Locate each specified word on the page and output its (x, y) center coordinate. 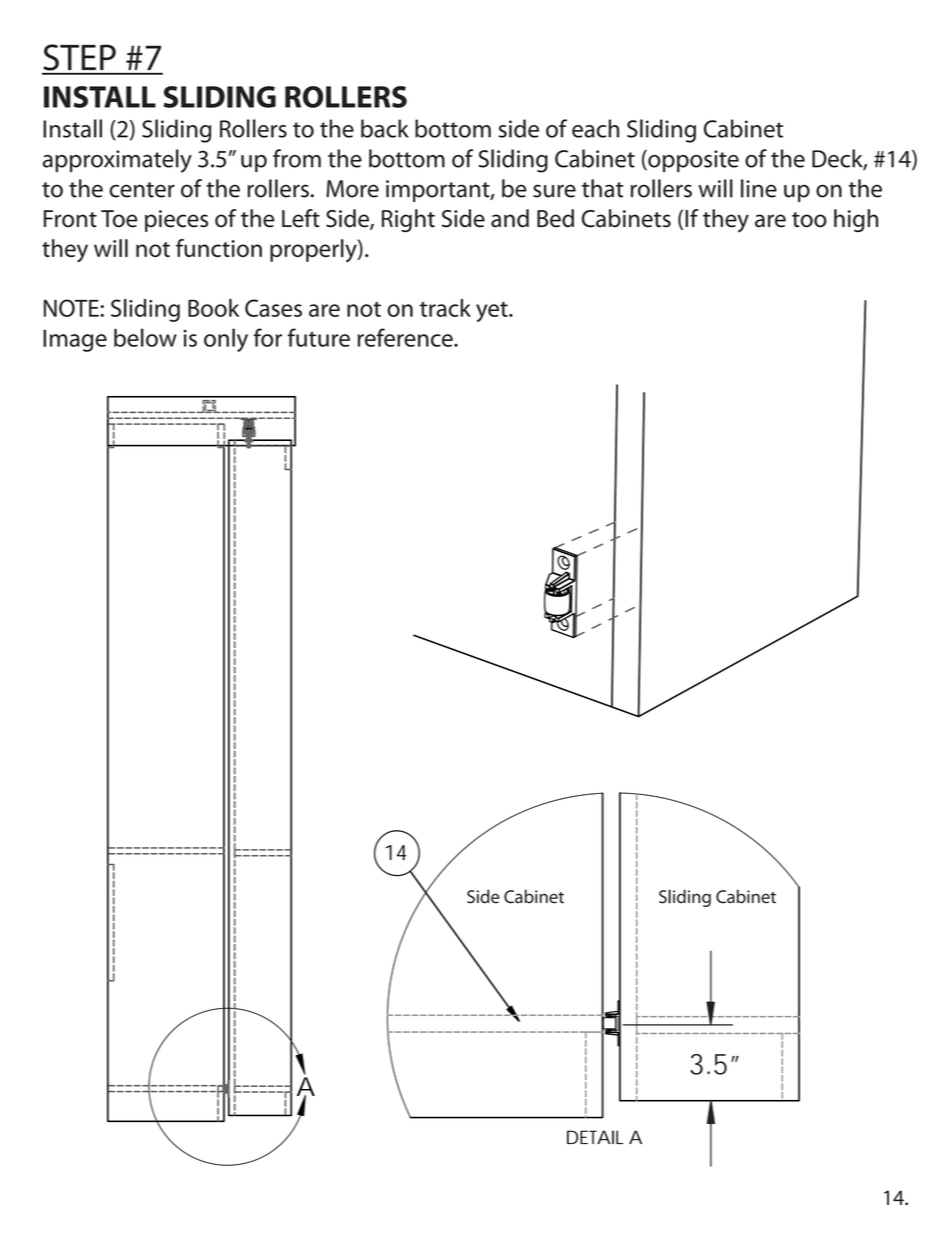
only (226, 340)
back (385, 128)
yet (493, 312)
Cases (273, 308)
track (445, 308)
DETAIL (595, 1137)
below (145, 337)
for (268, 337)
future (319, 337)
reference (406, 337)
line (759, 188)
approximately (117, 161)
